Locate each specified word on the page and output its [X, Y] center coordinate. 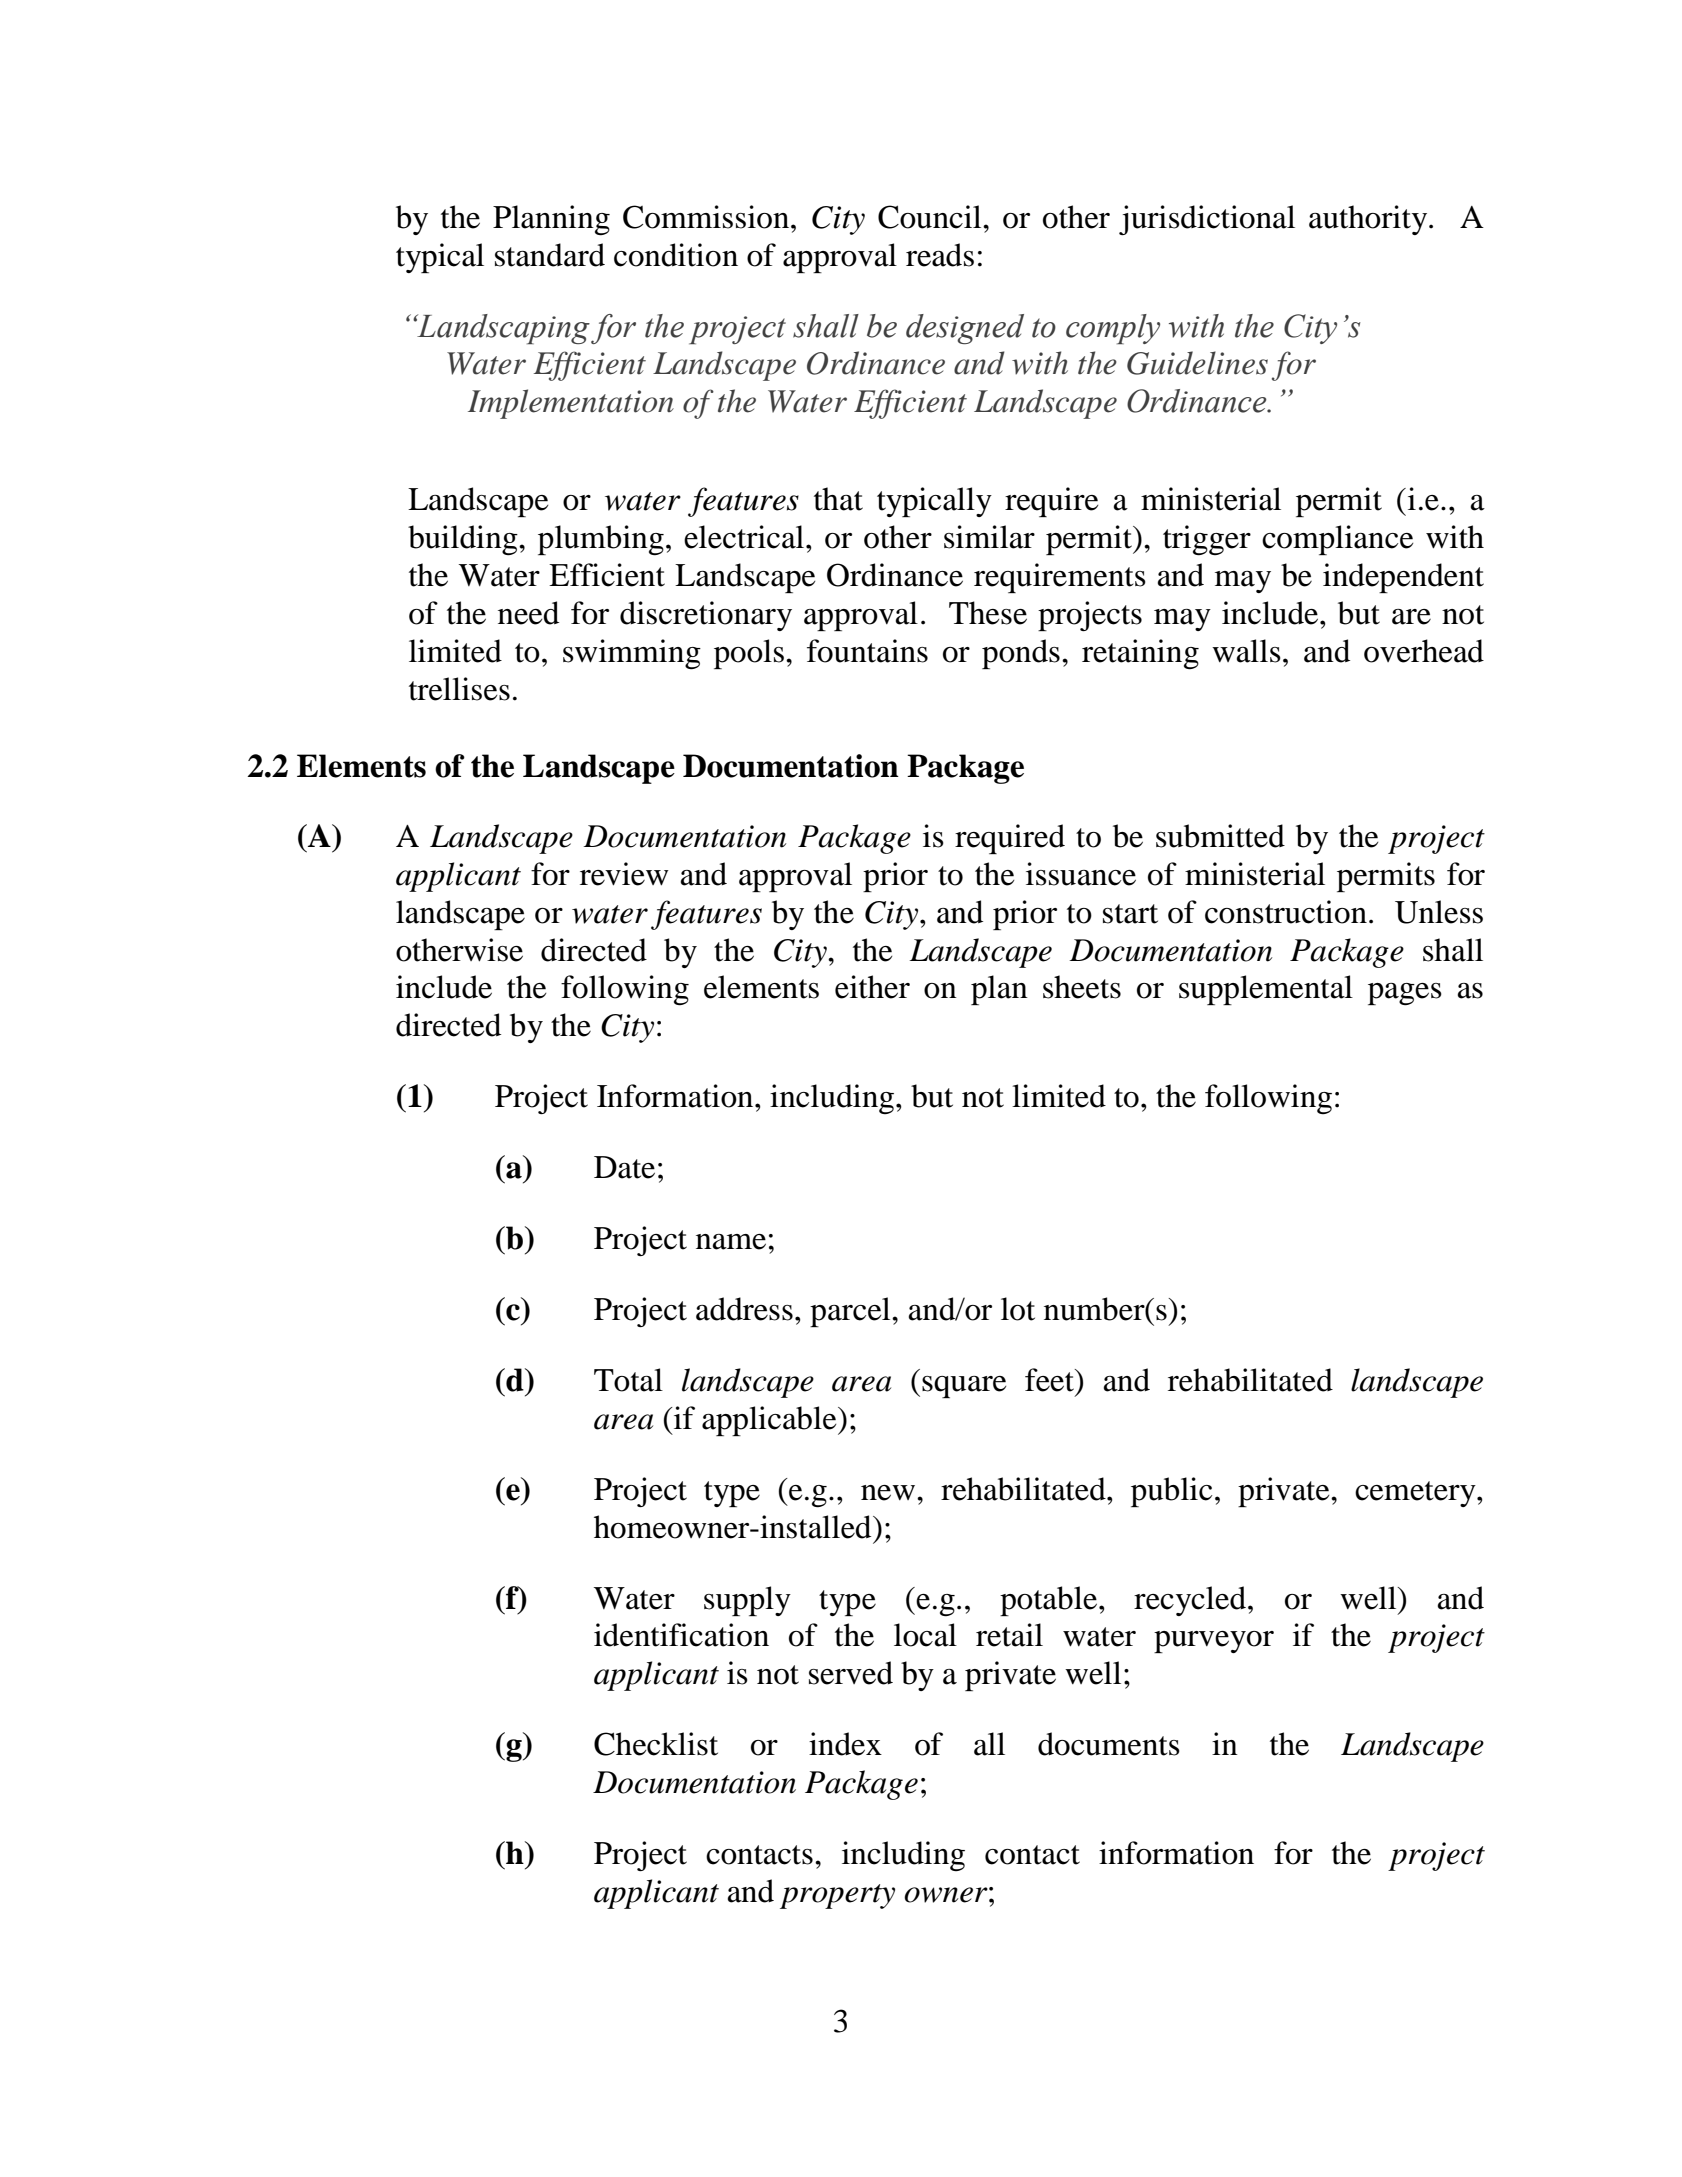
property [837, 1896]
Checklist [656, 1744]
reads [940, 255]
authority [1369, 220]
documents [1109, 1744]
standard [550, 255]
